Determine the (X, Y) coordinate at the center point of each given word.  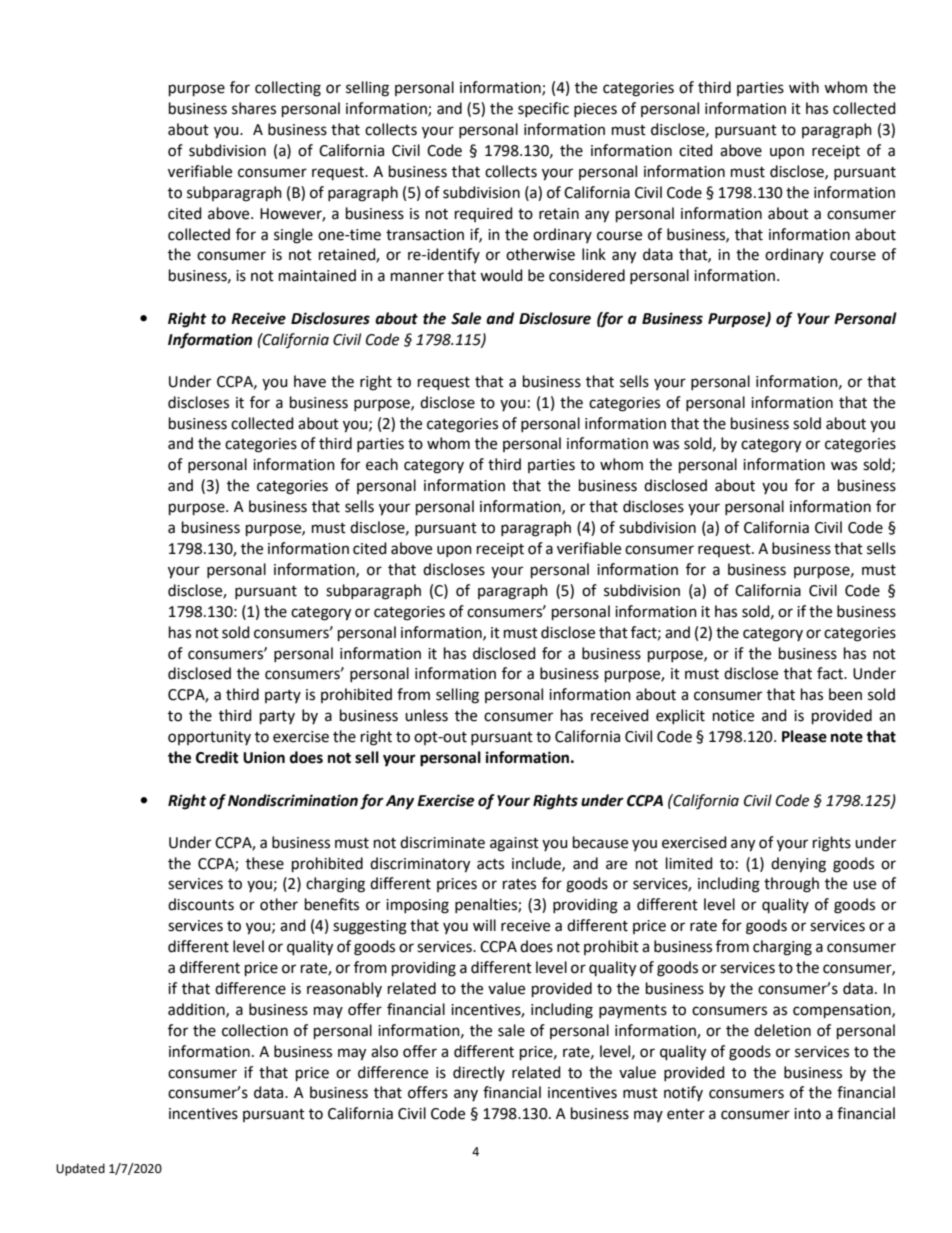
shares (254, 108)
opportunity (209, 738)
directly (479, 1073)
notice (733, 716)
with (804, 87)
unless (426, 715)
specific (543, 109)
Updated (80, 1169)
